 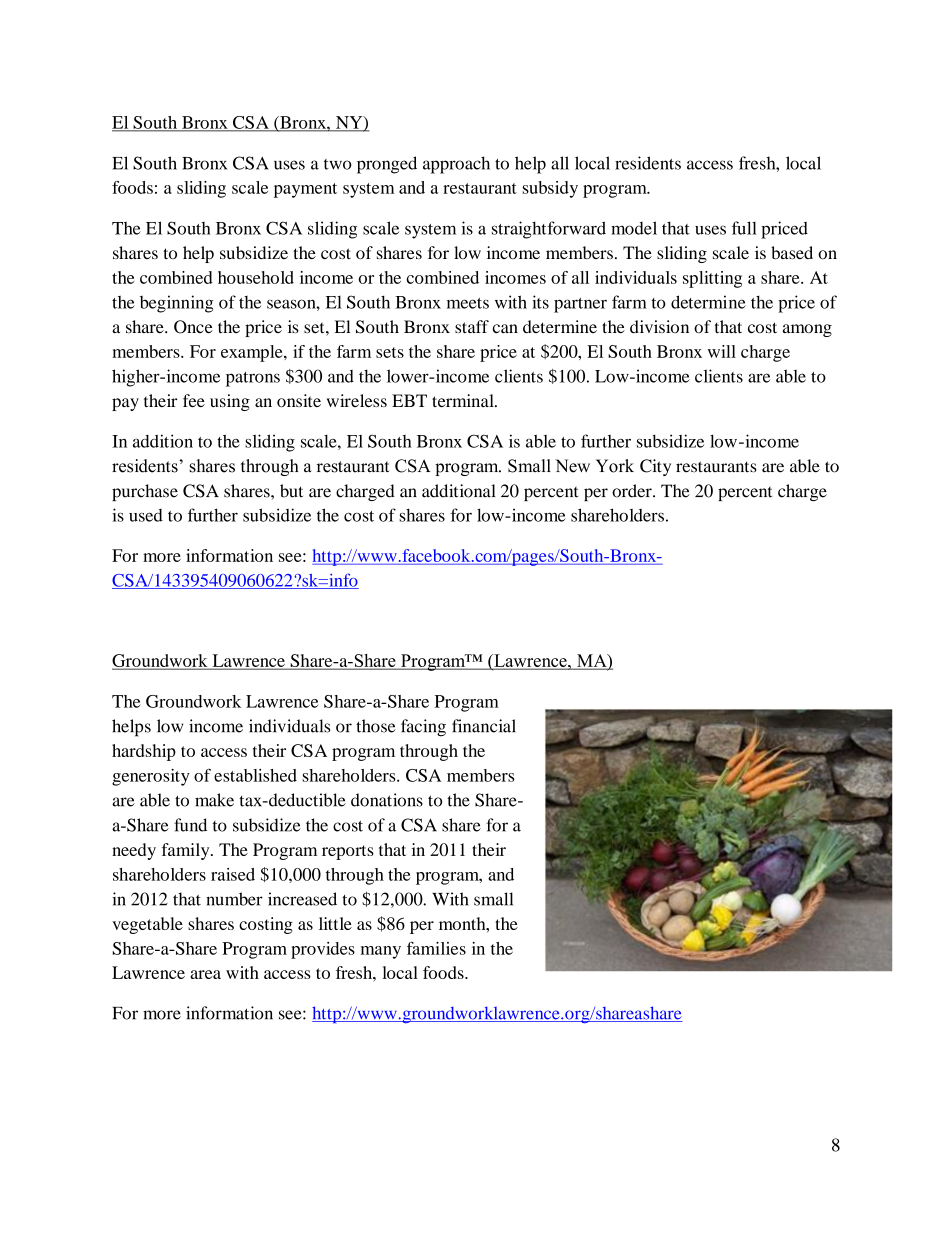 I want to click on order, so click(x=633, y=491).
